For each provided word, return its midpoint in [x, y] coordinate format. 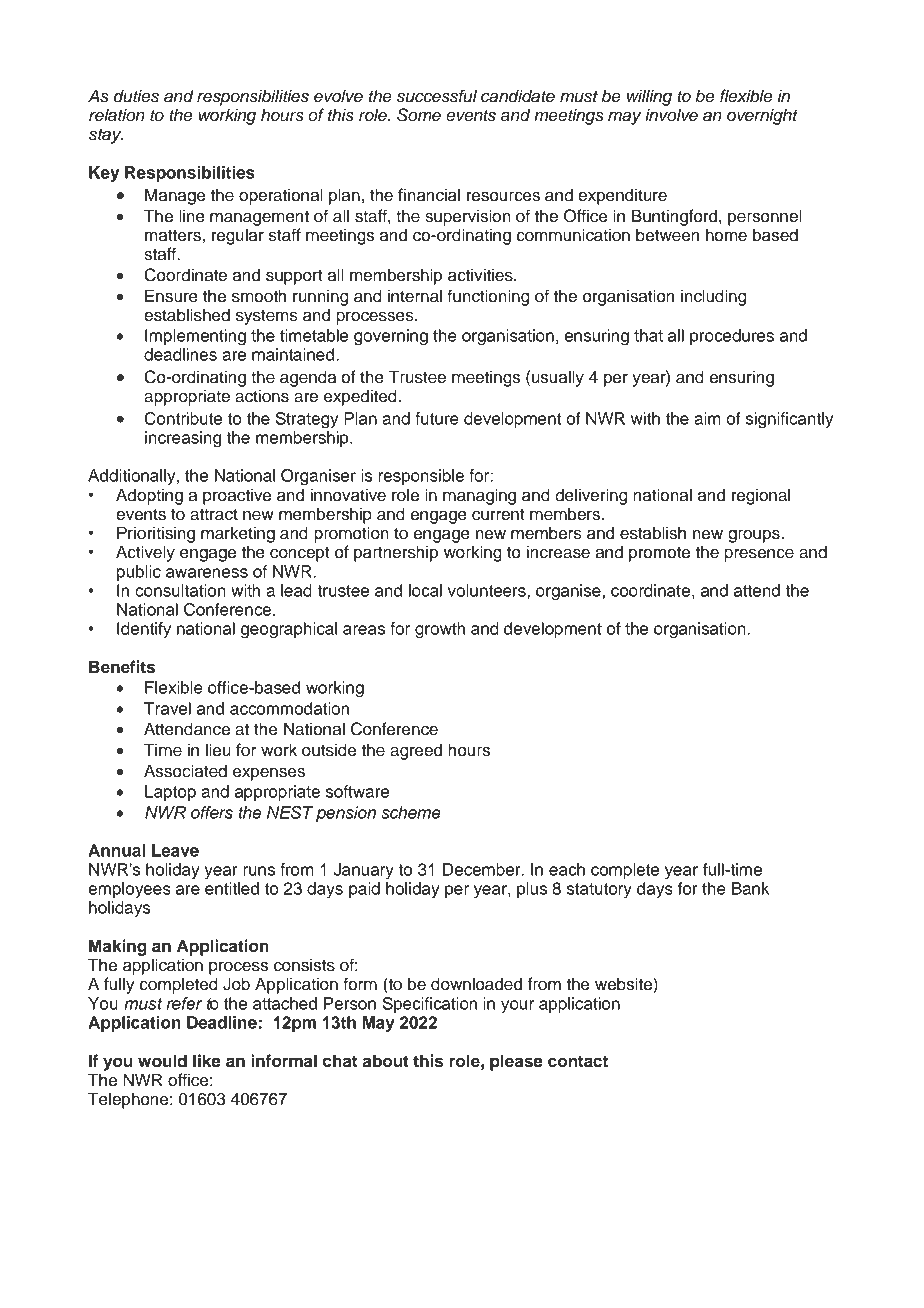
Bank [751, 888]
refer [184, 1003]
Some [419, 115]
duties [136, 96]
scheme [411, 812]
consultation [180, 590]
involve [671, 115]
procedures [732, 337]
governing [391, 337]
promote [659, 554]
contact [578, 1062]
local [425, 590]
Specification [430, 1005]
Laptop [170, 793]
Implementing [195, 337]
